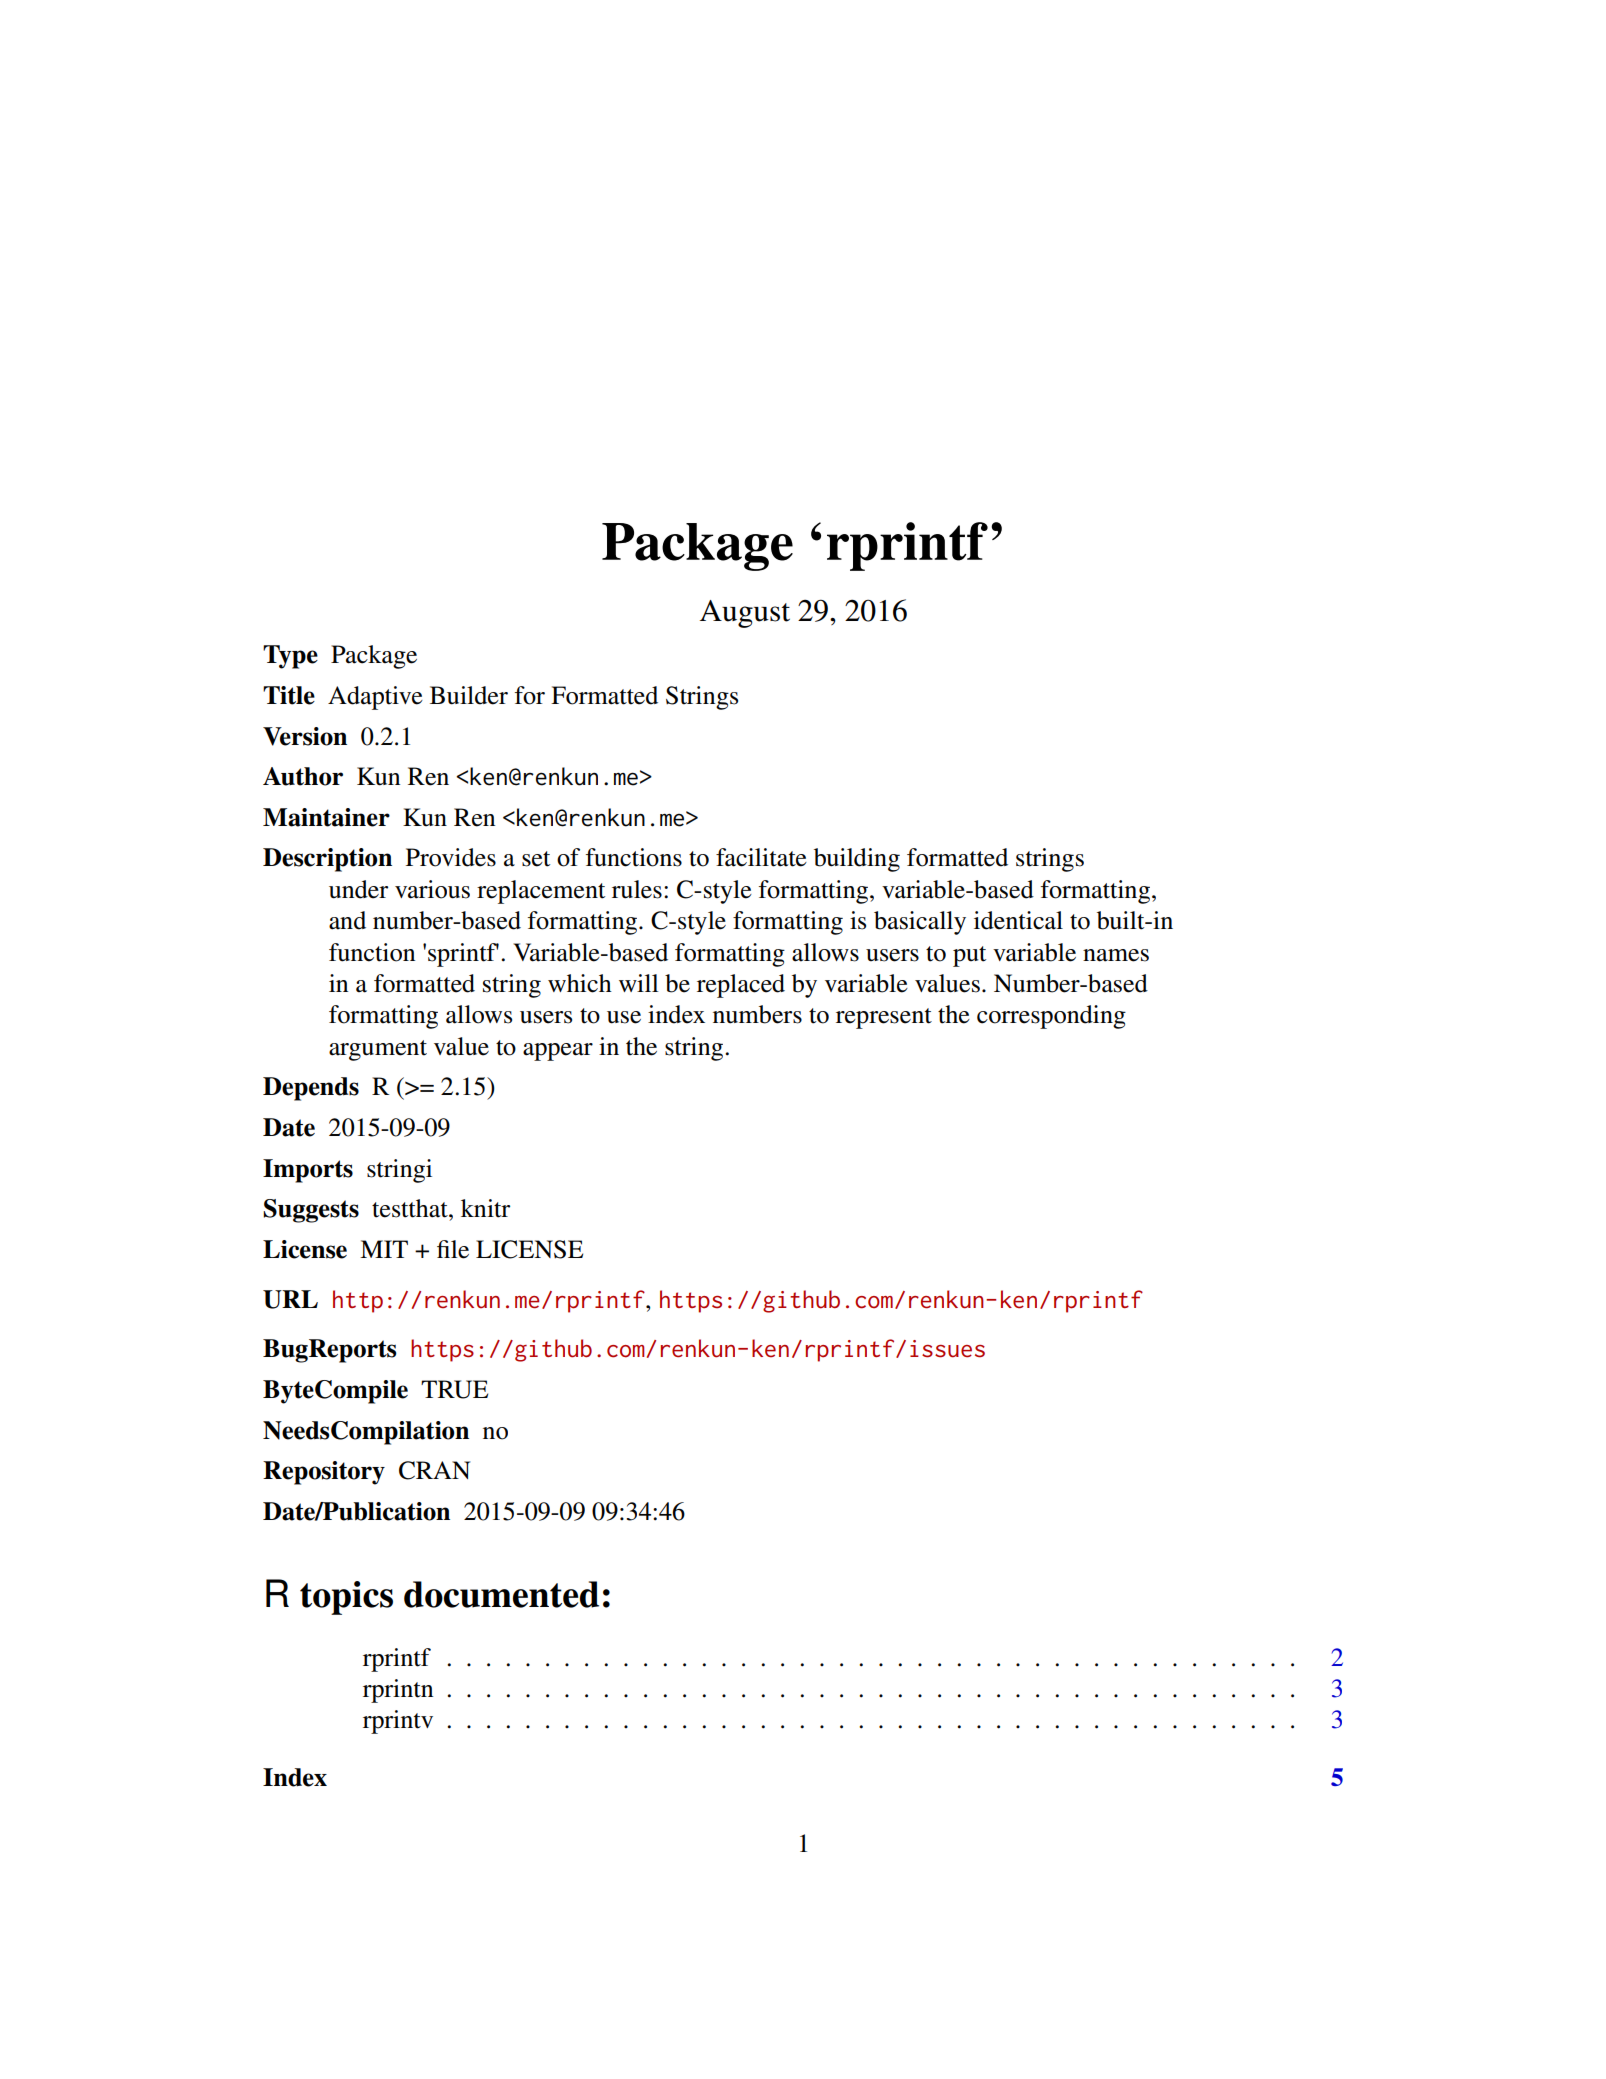 This screenshot has height=2079, width=1606. I want to click on MIT, so click(384, 1249).
